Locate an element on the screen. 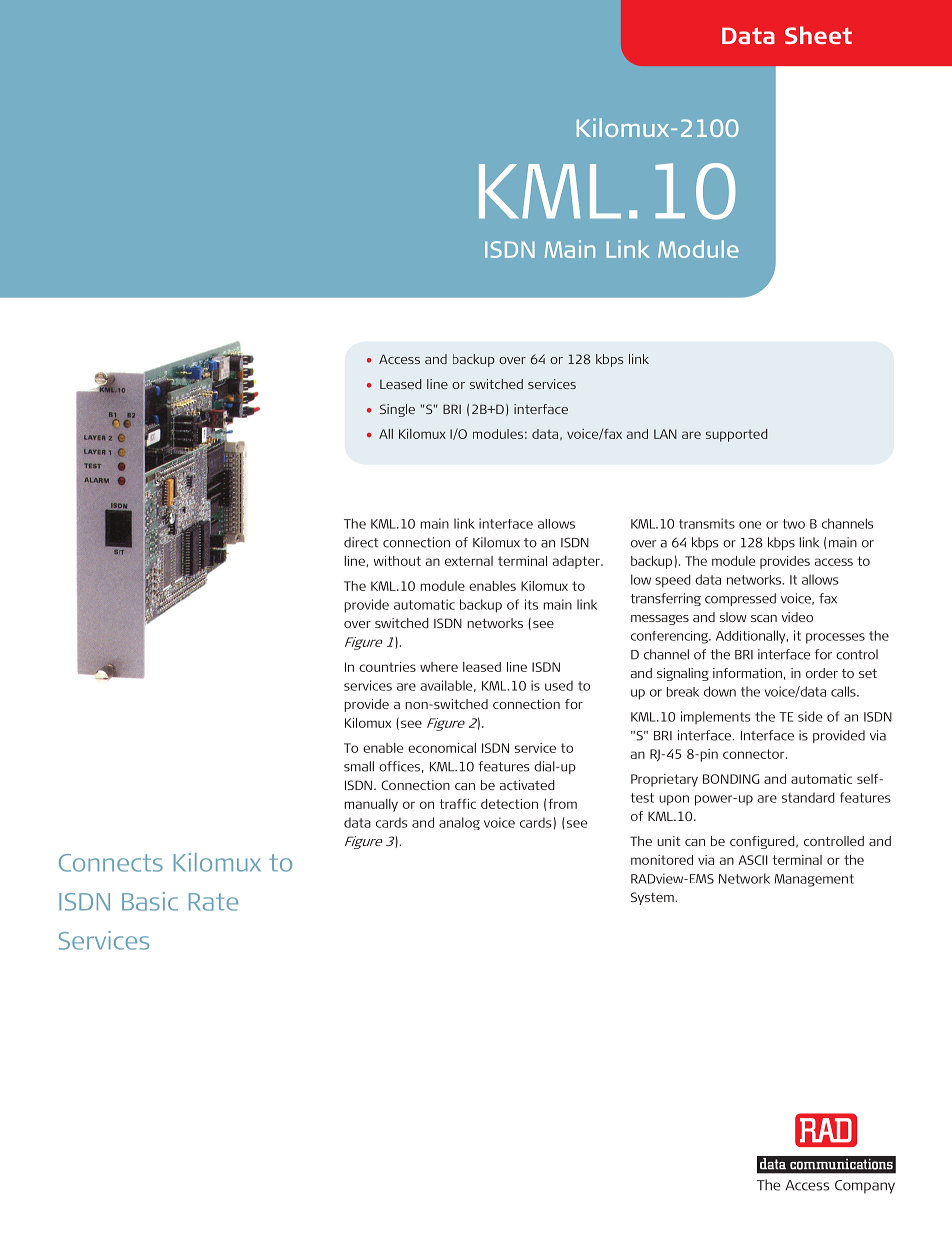 The width and height of the screenshot is (952, 1233). Sheet is located at coordinates (818, 35).
